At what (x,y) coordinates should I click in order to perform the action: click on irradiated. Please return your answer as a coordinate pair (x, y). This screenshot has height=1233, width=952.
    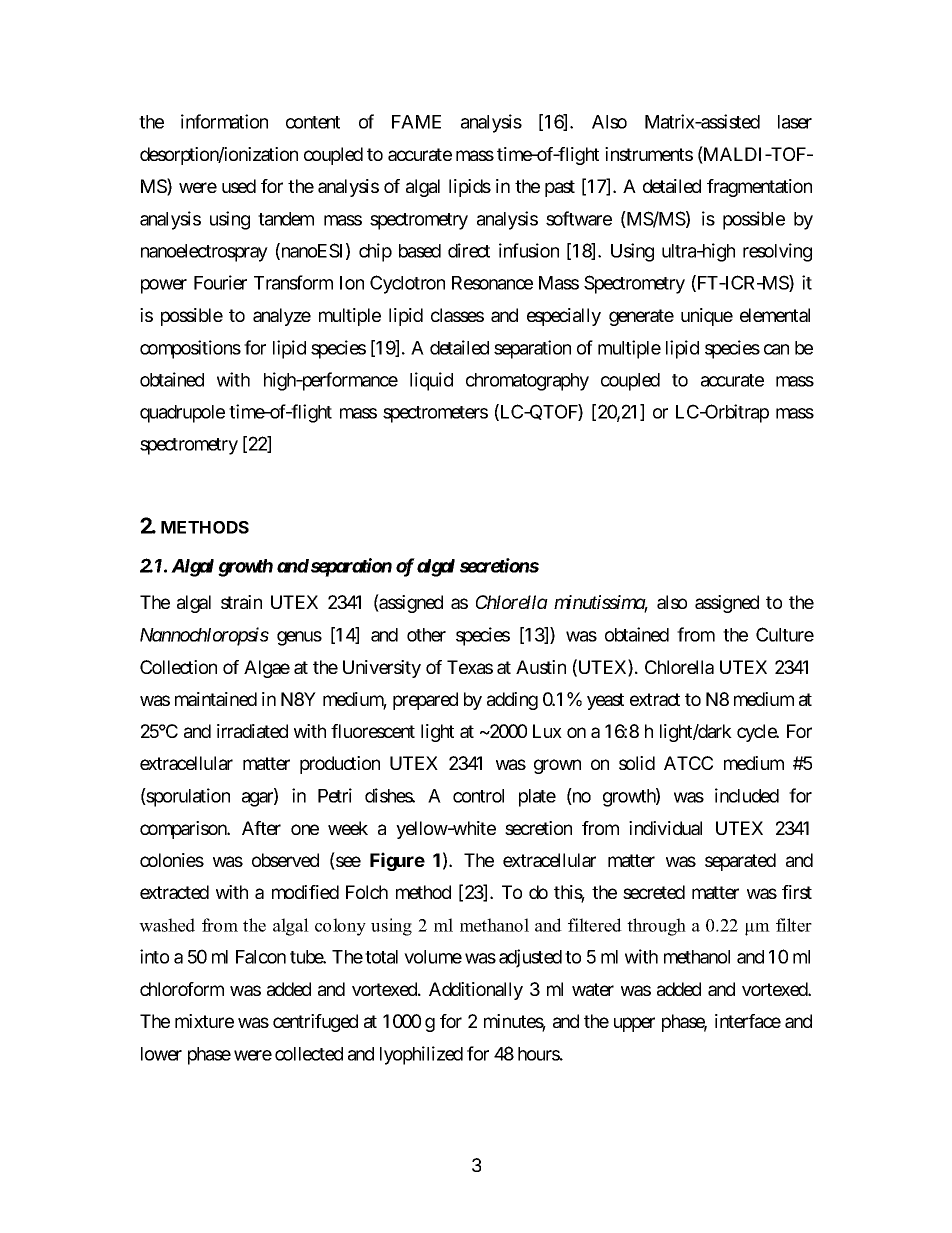
    Looking at the image, I should click on (252, 731).
